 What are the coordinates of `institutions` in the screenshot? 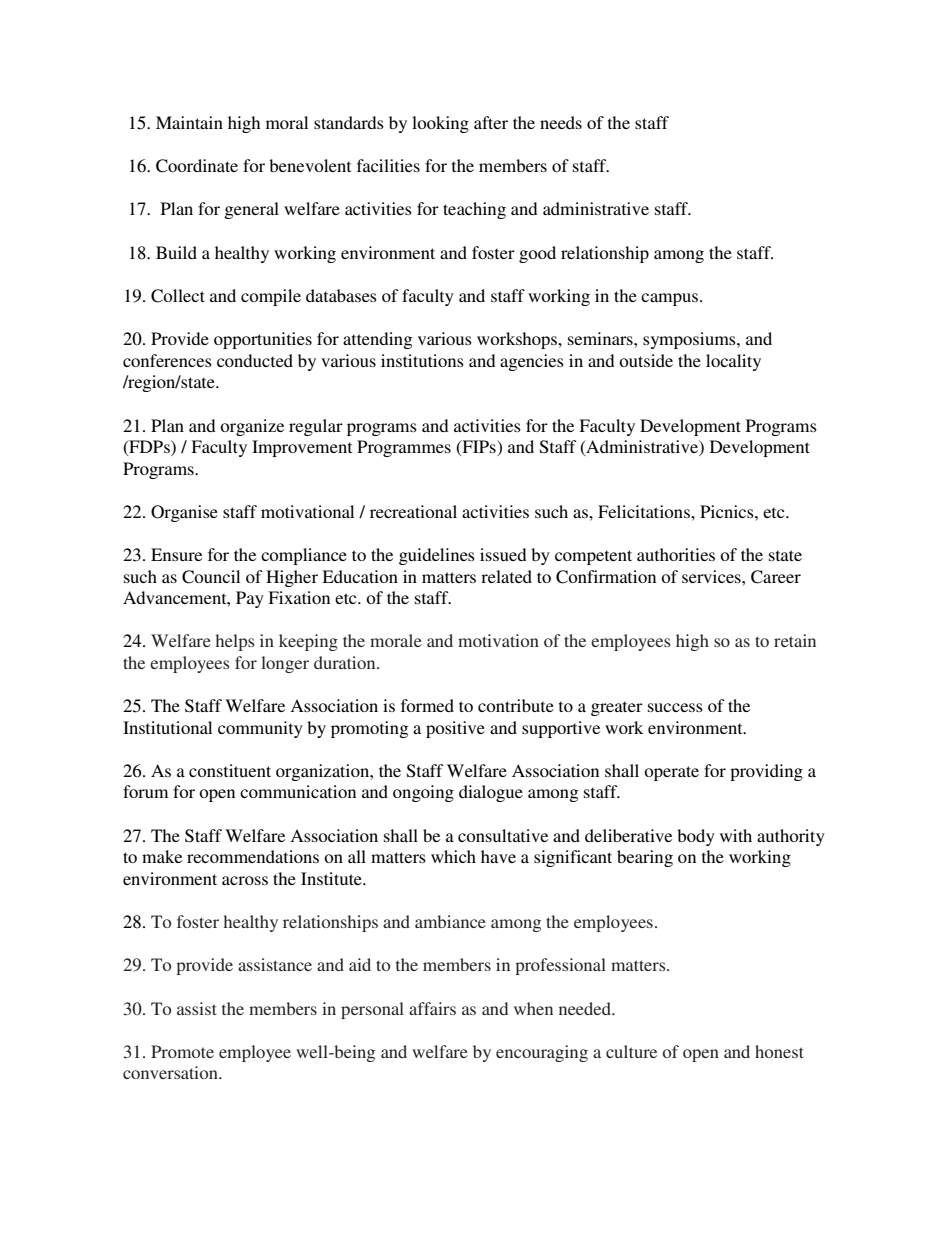 It's located at (422, 360).
